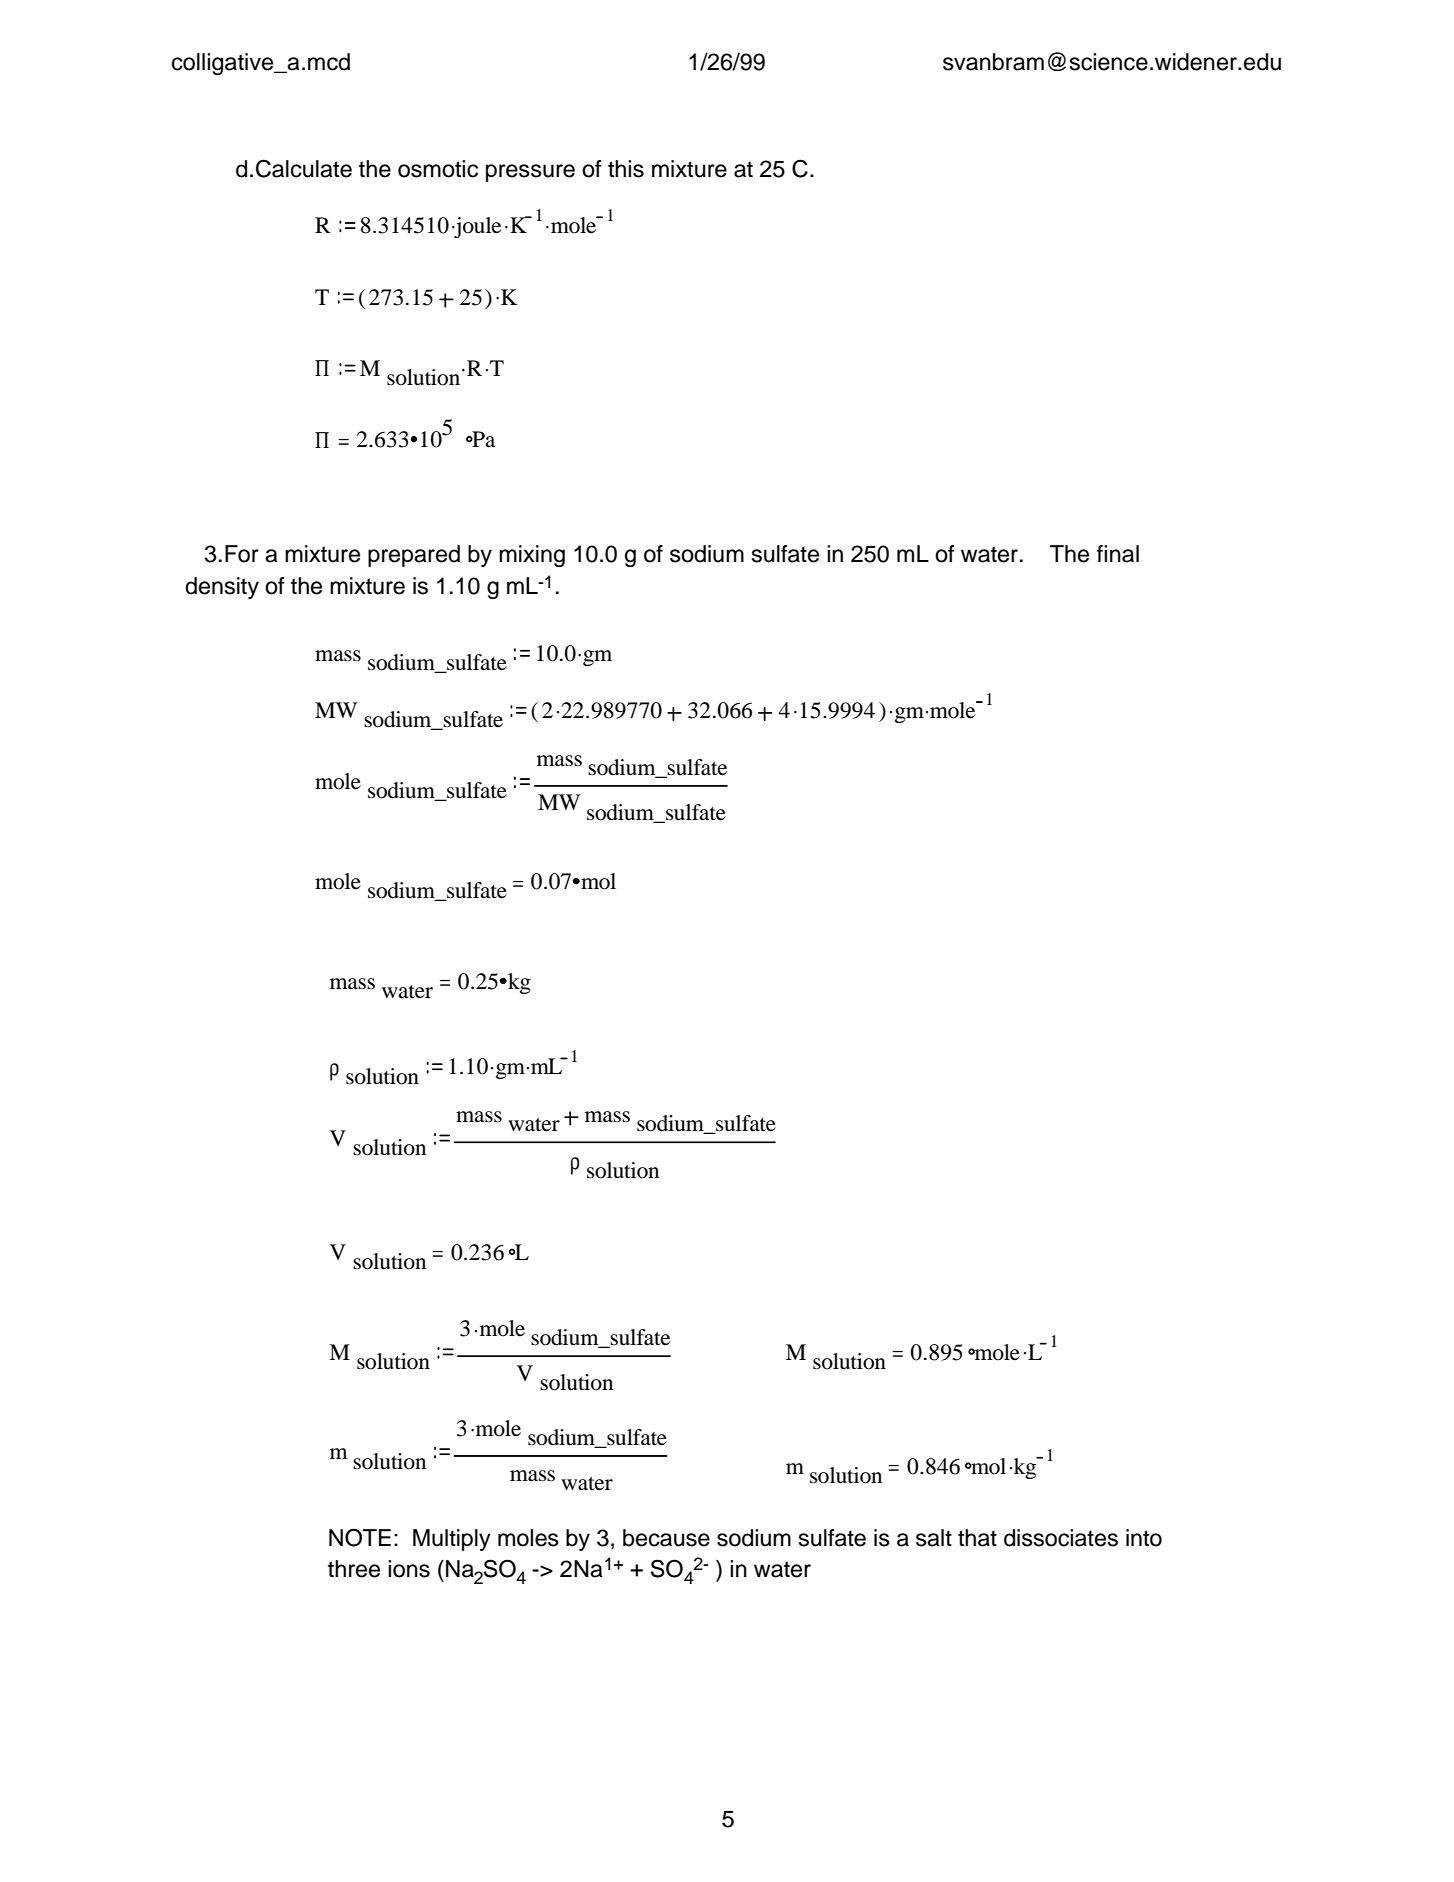 This page has height=1882, width=1454. I want to click on NOTE, so click(360, 1537).
